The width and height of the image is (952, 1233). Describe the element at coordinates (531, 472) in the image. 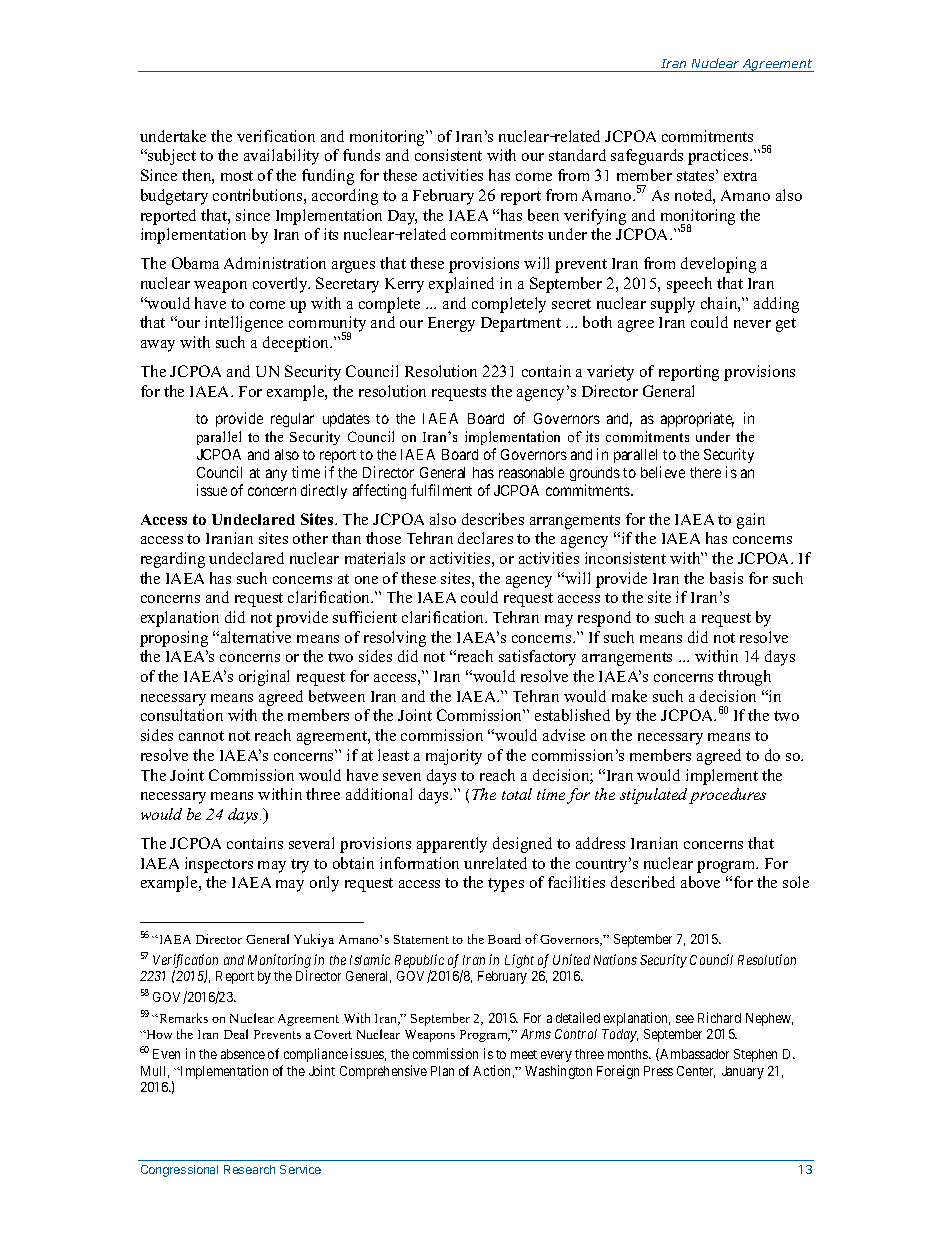

I see `reasonable` at that location.
